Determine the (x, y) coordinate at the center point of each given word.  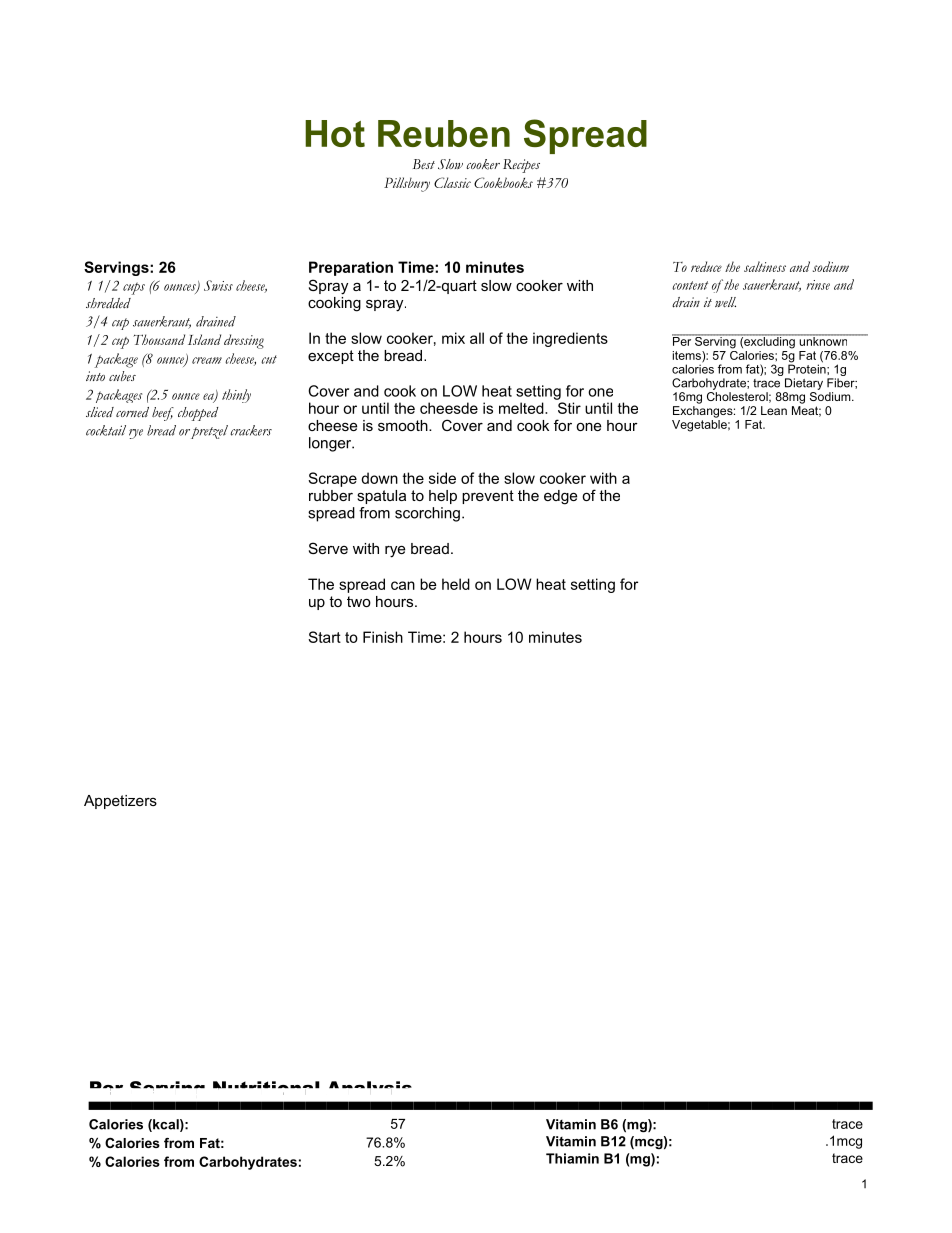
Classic (452, 182)
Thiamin (572, 1158)
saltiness (765, 266)
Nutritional (266, 1088)
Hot (335, 133)
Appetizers (120, 802)
